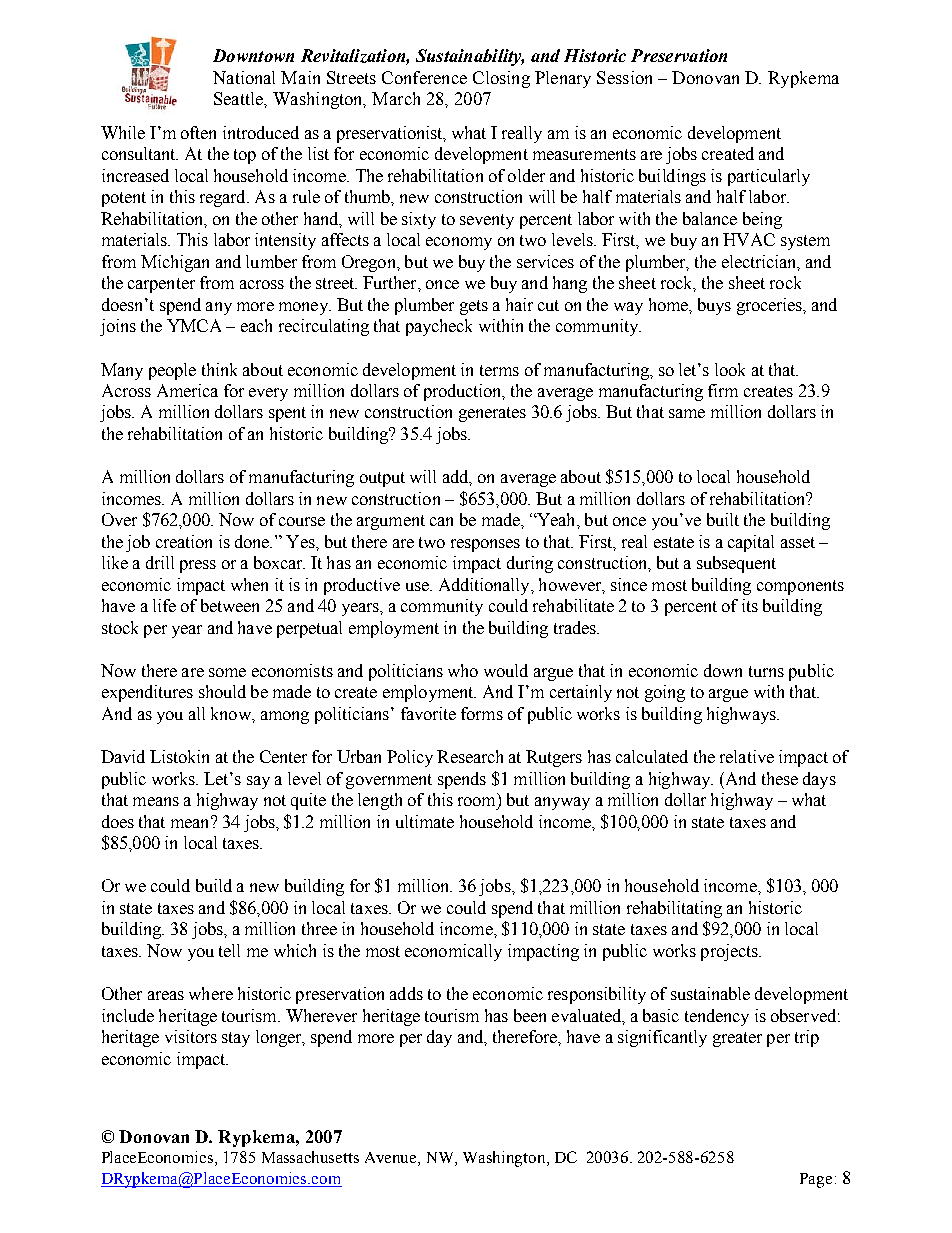 This screenshot has height=1233, width=952. I want to click on particularly, so click(769, 177).
